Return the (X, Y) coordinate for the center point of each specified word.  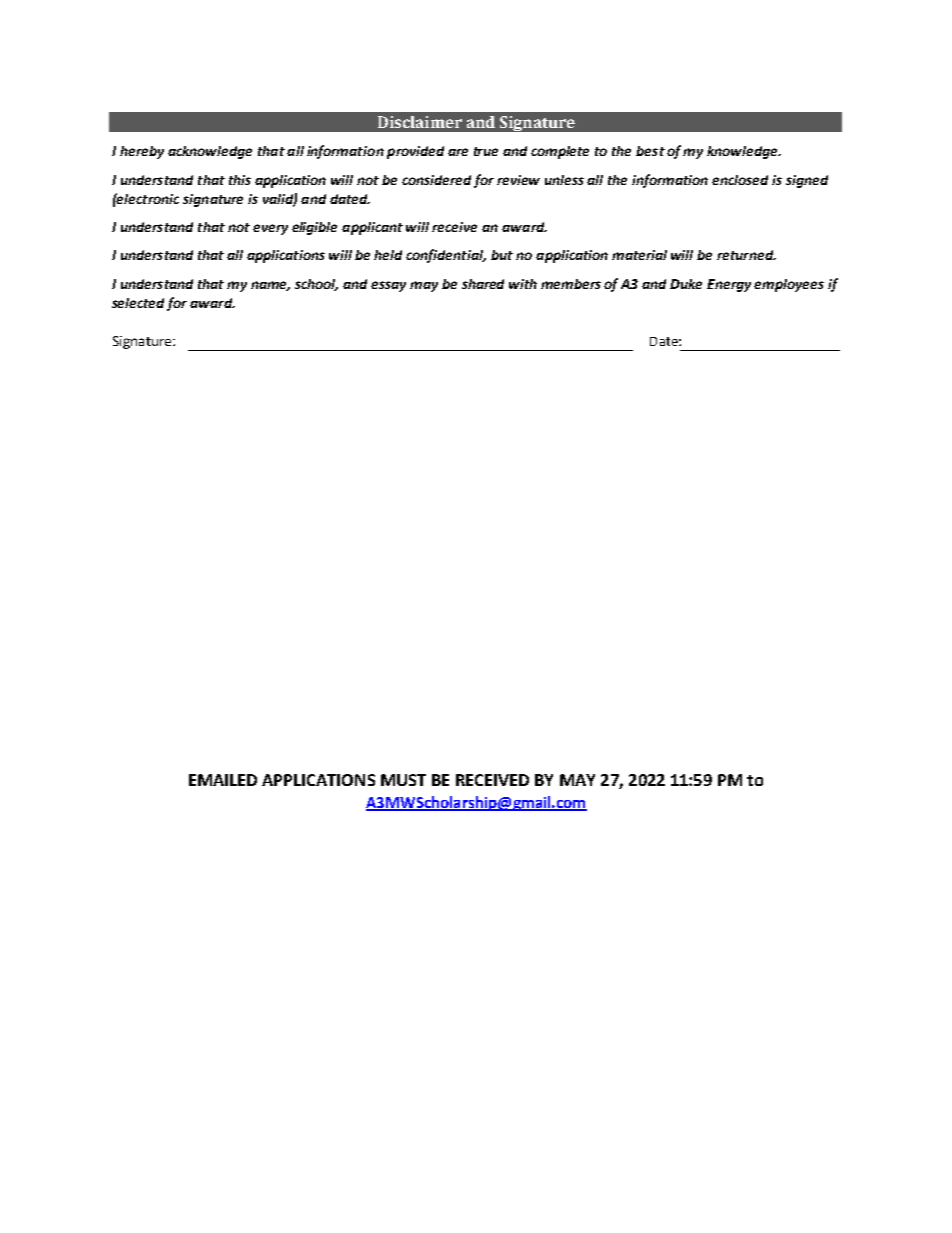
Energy (729, 285)
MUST (403, 780)
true (486, 151)
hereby (142, 152)
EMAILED (223, 780)
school (316, 285)
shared (483, 284)
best (650, 151)
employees (789, 285)
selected (138, 303)
